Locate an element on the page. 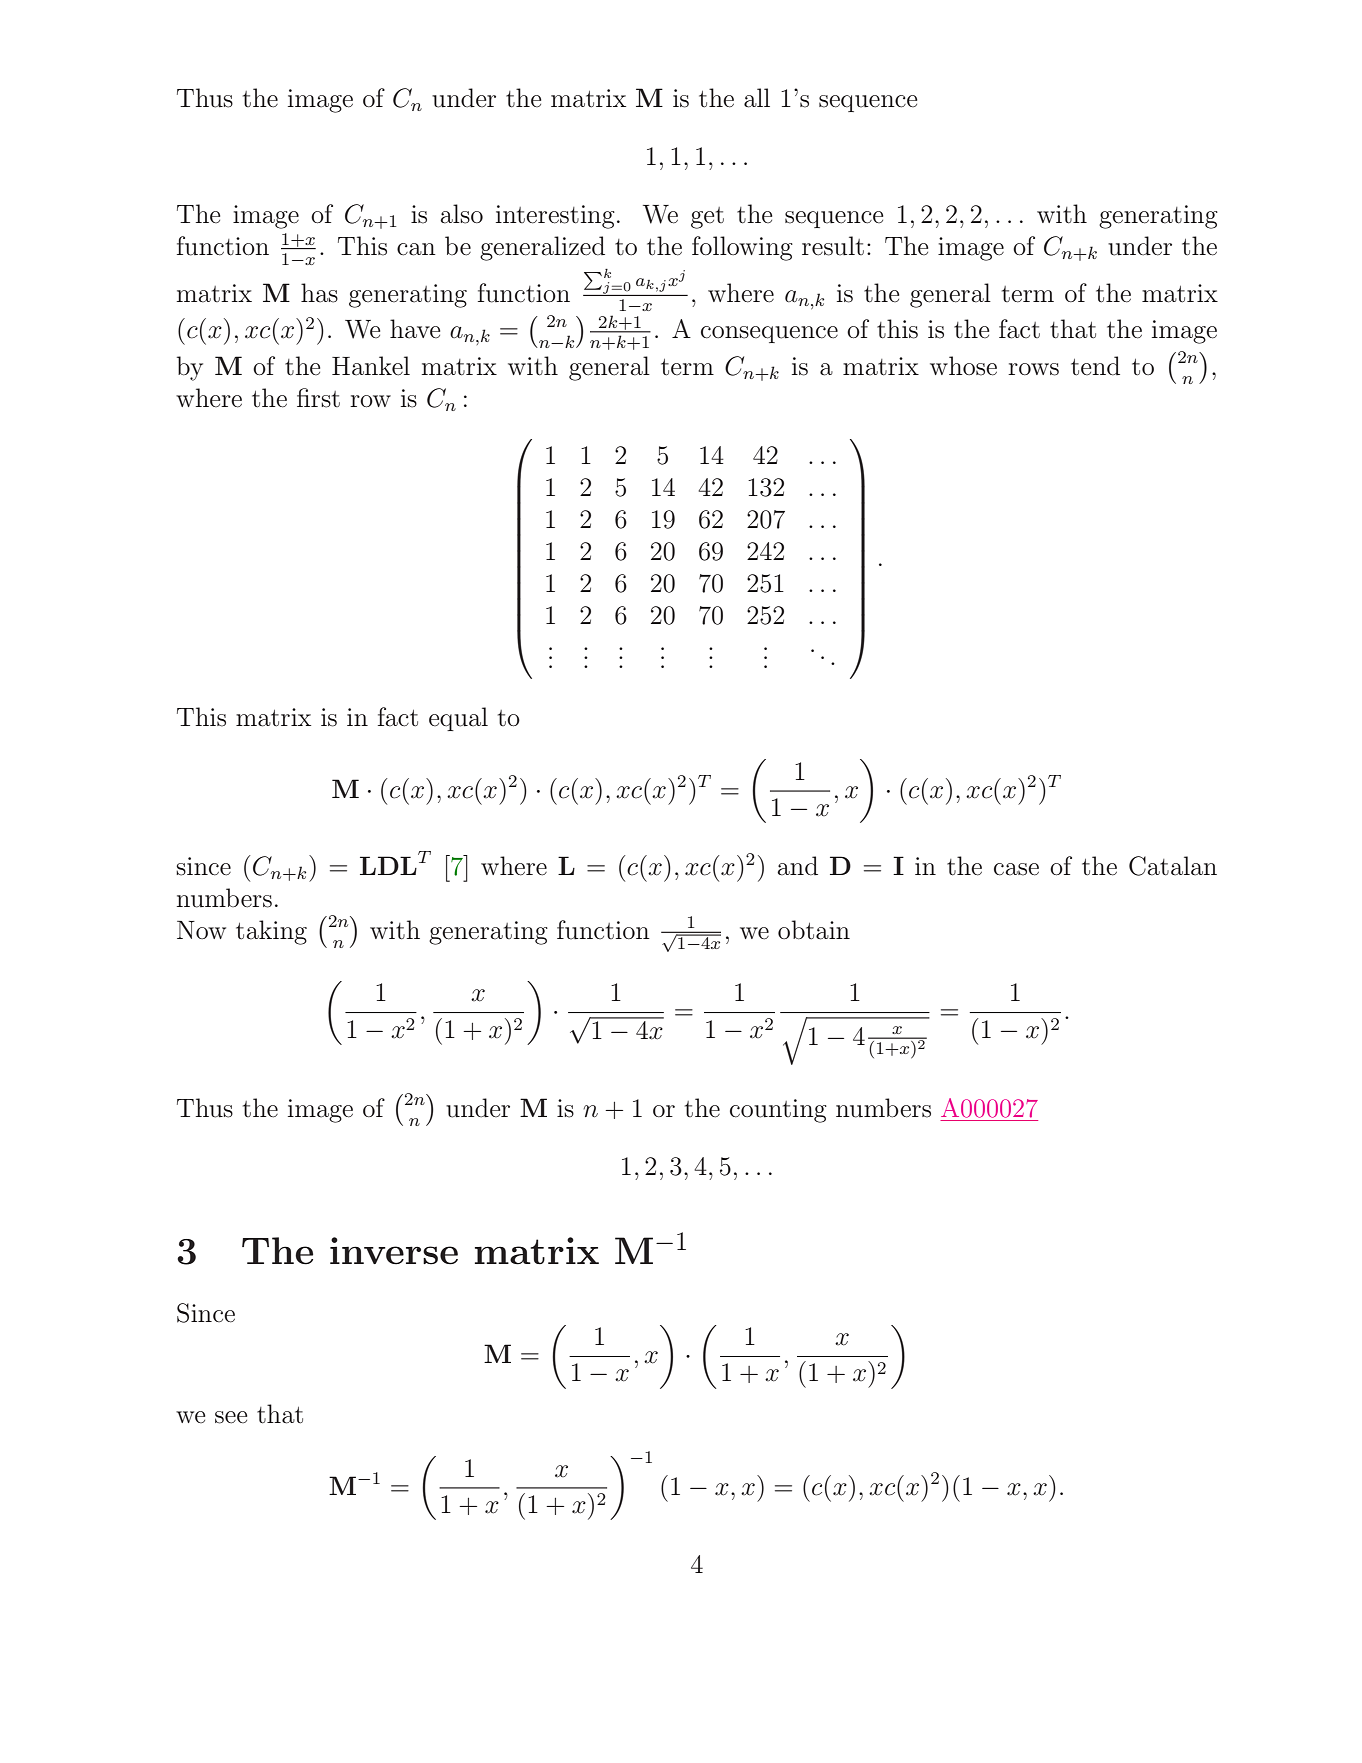  counting is located at coordinates (778, 1111).
